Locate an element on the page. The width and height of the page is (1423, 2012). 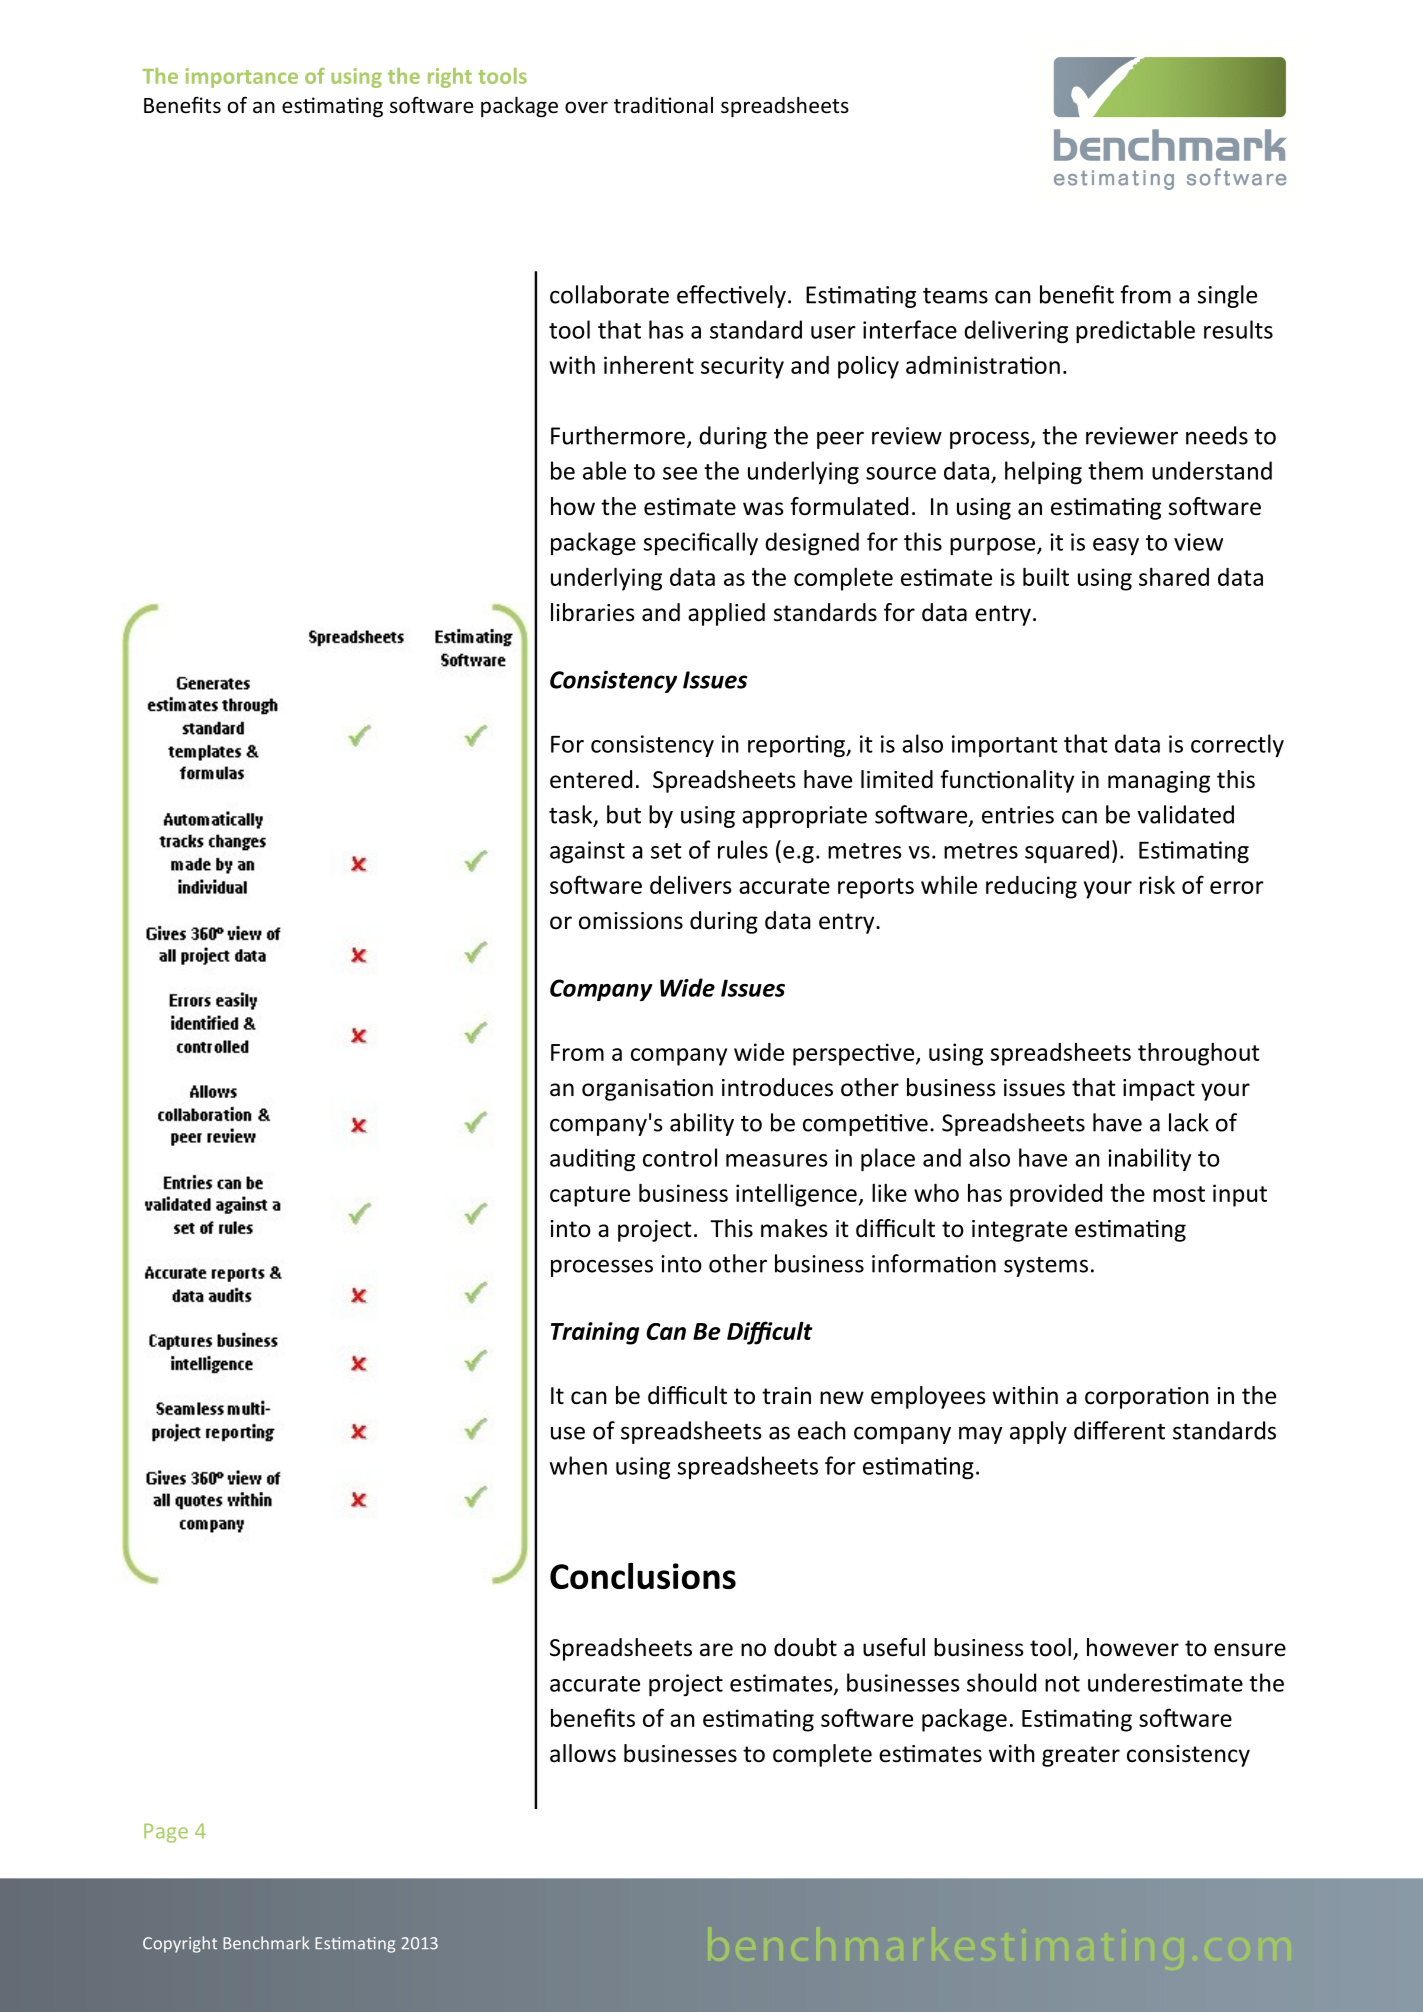
greater is located at coordinates (1081, 1756).
